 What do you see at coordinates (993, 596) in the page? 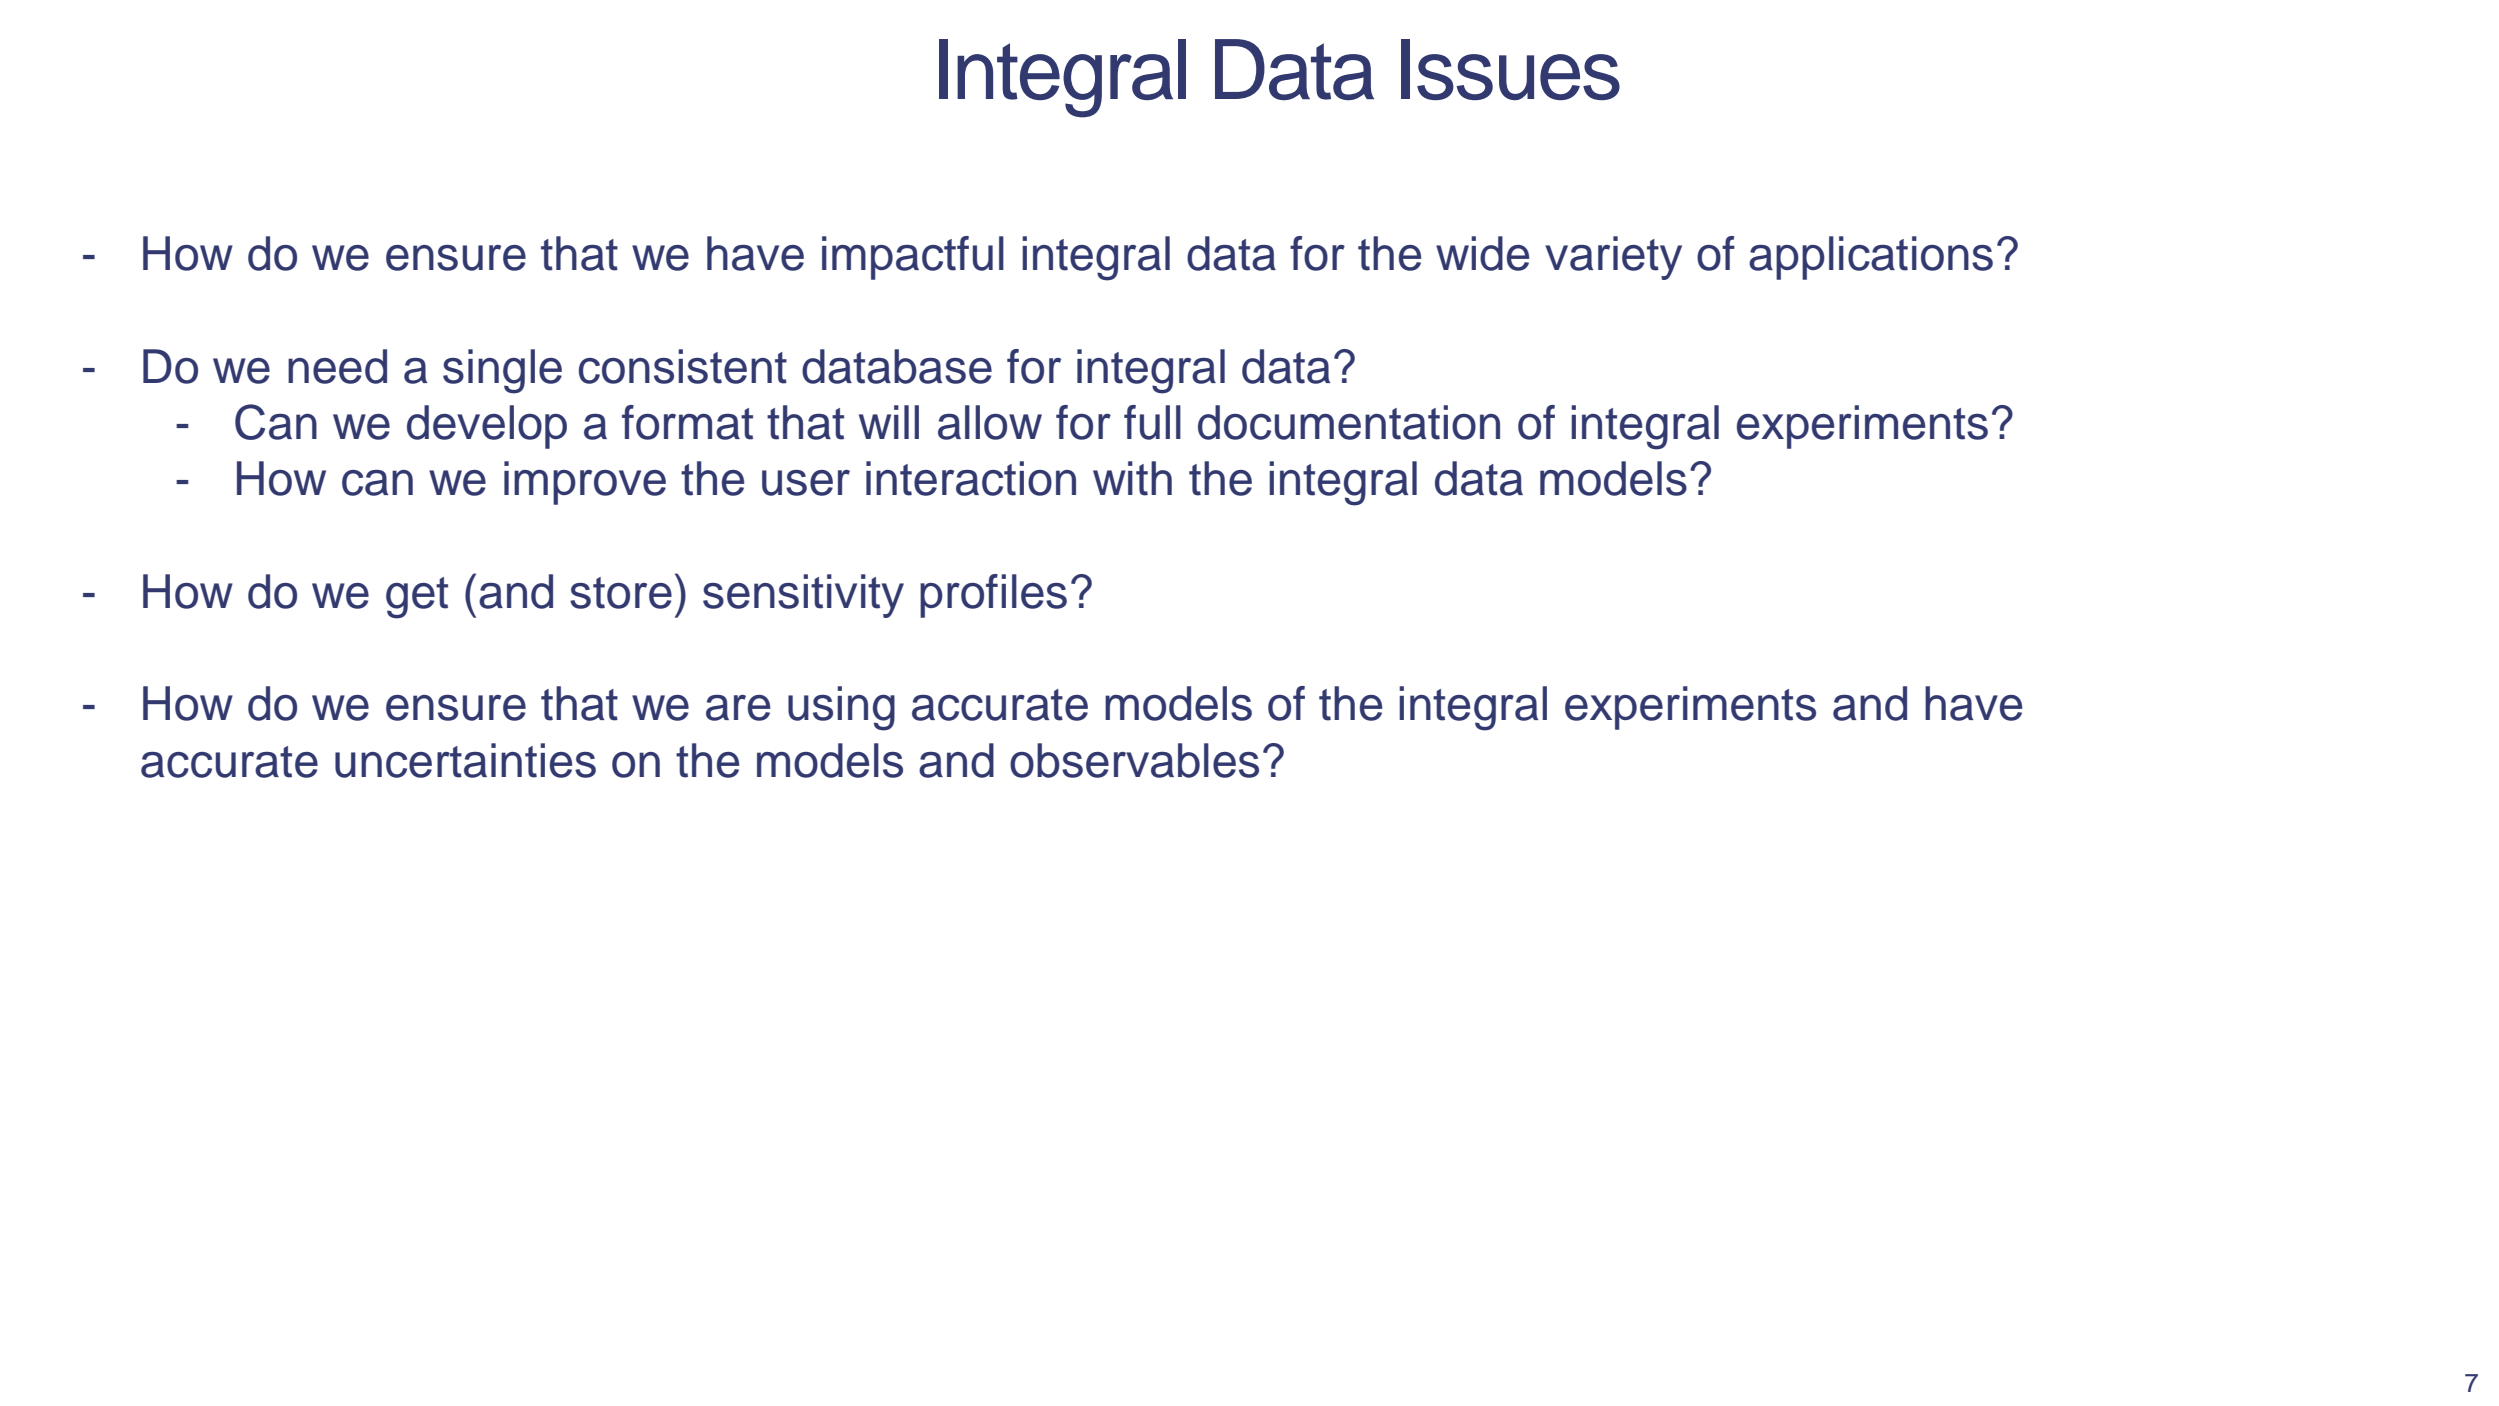
I see `profiles` at bounding box center [993, 596].
